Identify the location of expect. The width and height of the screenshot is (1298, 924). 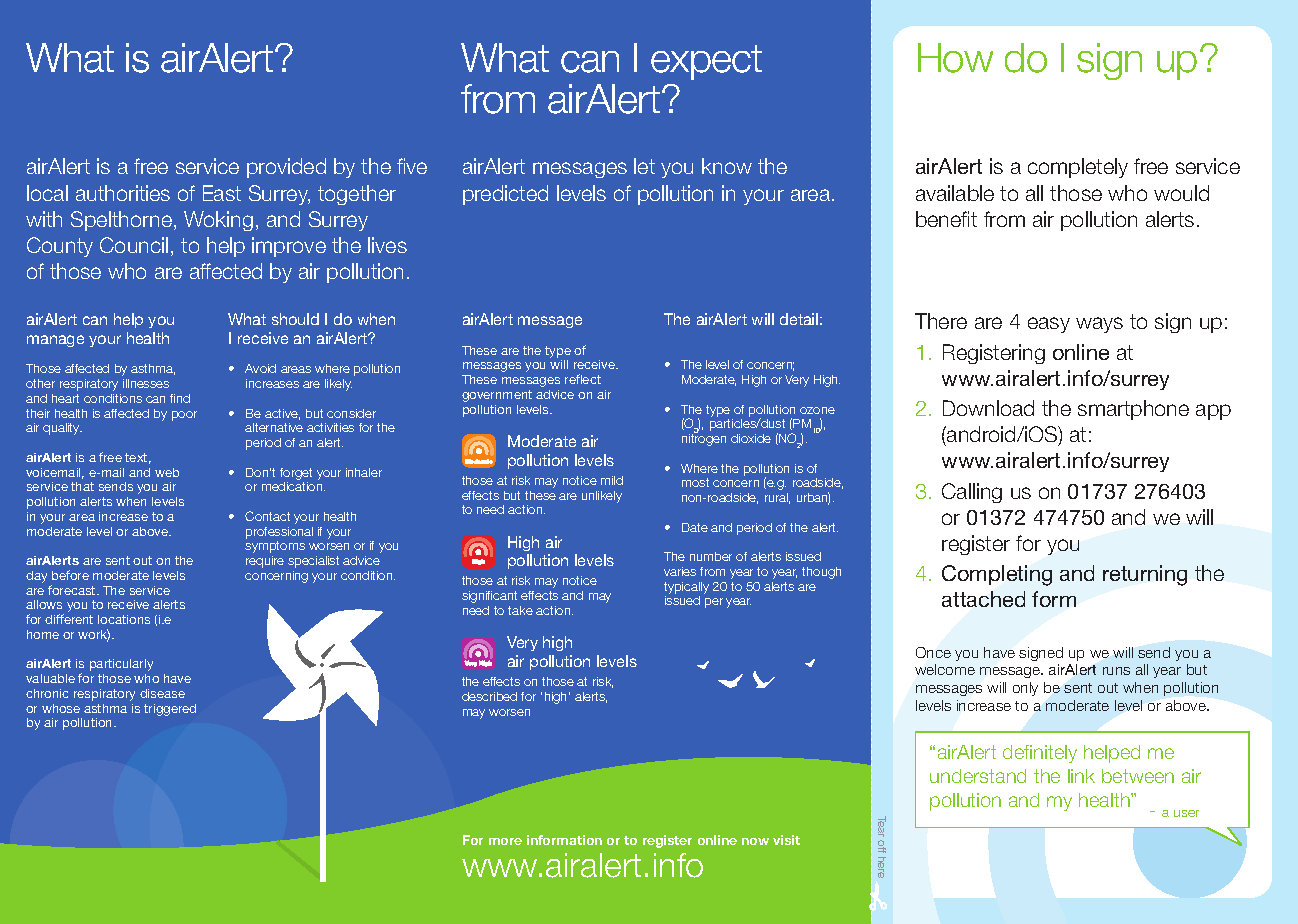
(706, 62).
